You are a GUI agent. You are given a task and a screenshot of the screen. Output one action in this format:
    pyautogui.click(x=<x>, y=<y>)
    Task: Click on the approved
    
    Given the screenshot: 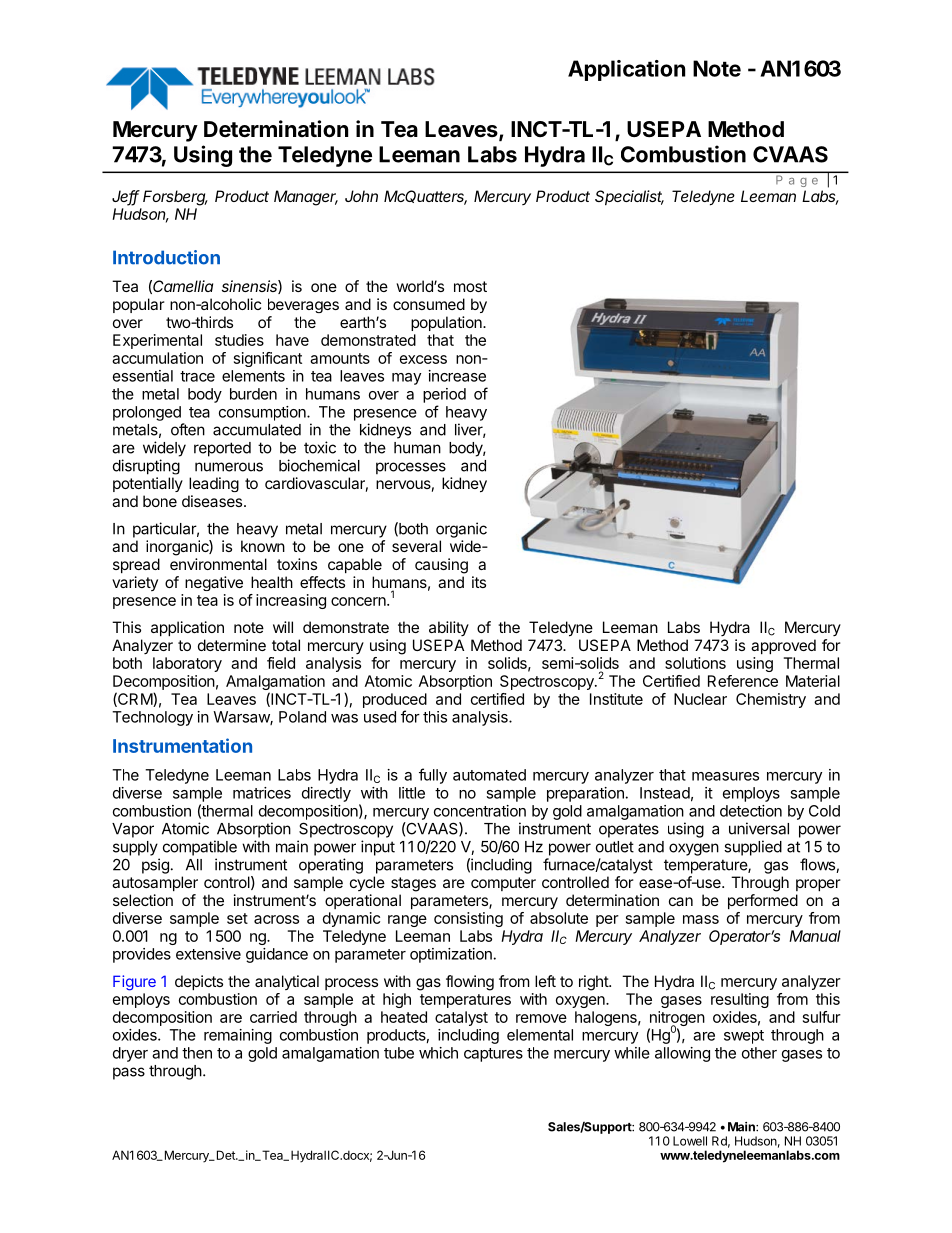 What is the action you would take?
    pyautogui.click(x=783, y=646)
